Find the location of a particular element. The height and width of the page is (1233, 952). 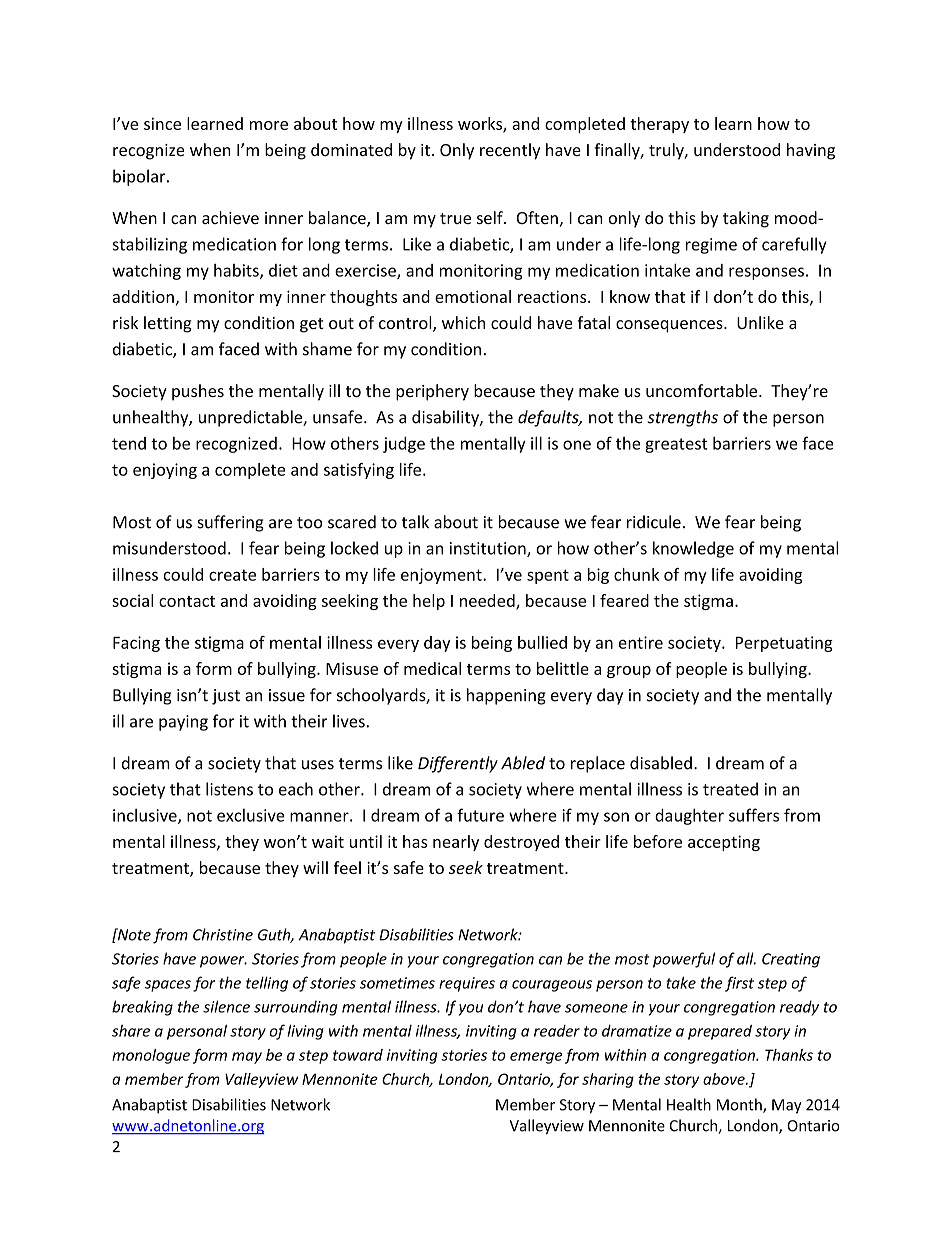

monologue is located at coordinates (151, 1056).
